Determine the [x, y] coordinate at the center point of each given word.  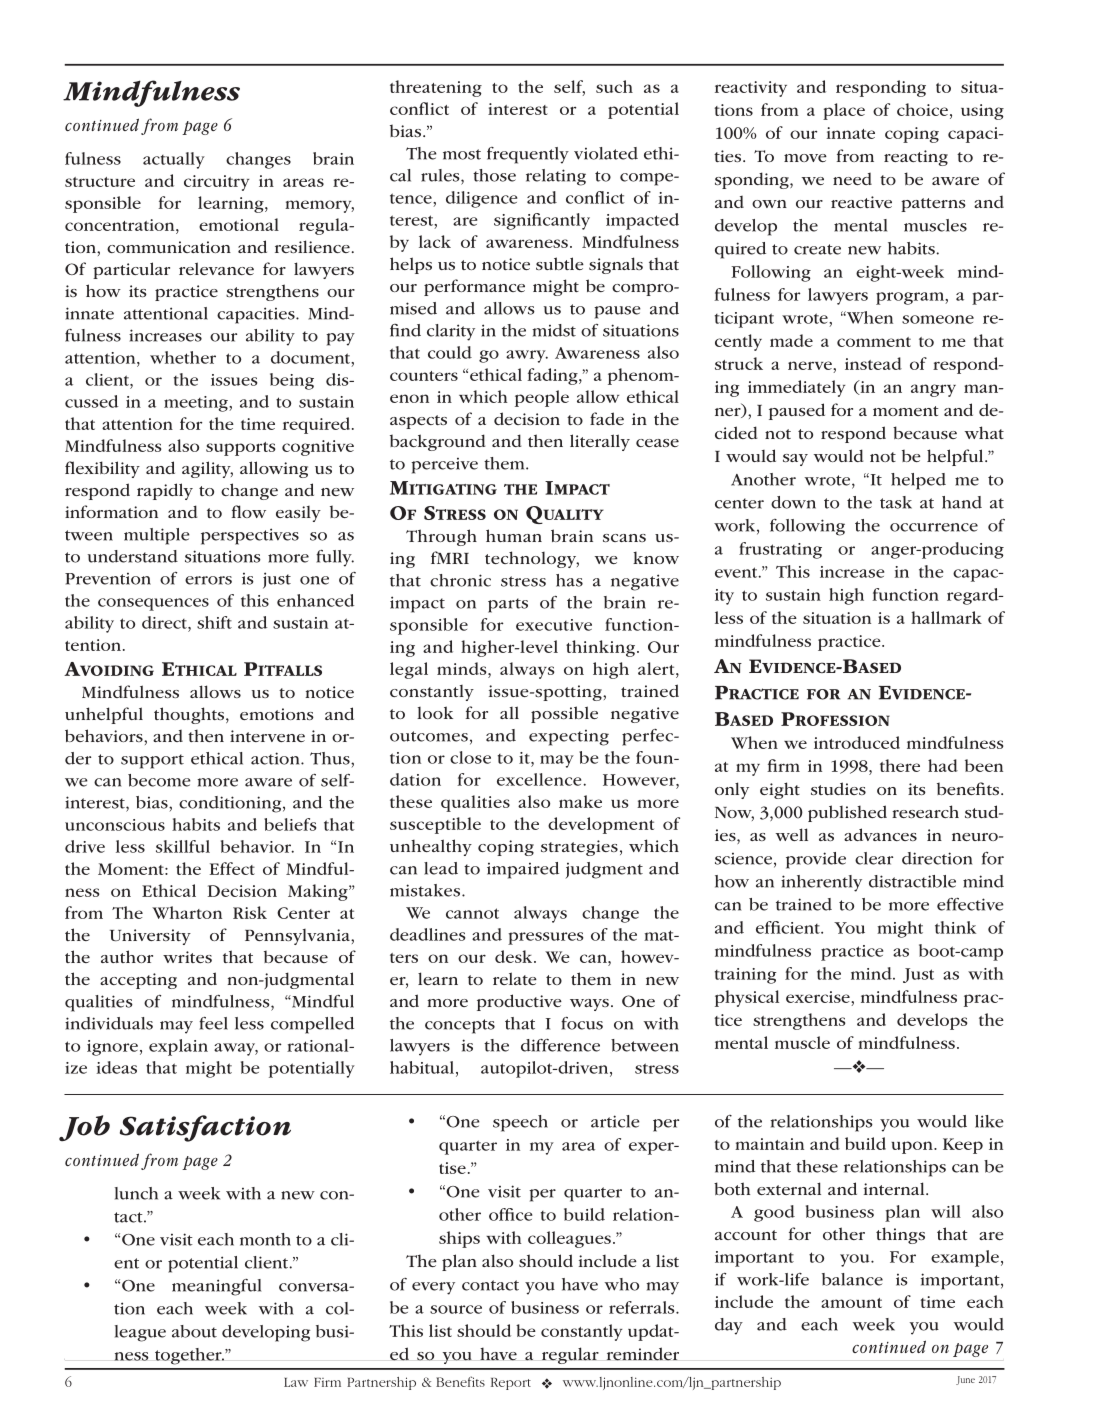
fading [553, 376]
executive [554, 625]
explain [178, 1047]
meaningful [216, 1287]
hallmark [946, 617]
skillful [183, 846]
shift [214, 622]
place [844, 111]
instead [873, 363]
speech [520, 1123]
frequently [528, 155]
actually [174, 160]
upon [913, 1147]
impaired [523, 870]
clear [874, 858]
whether [183, 357]
